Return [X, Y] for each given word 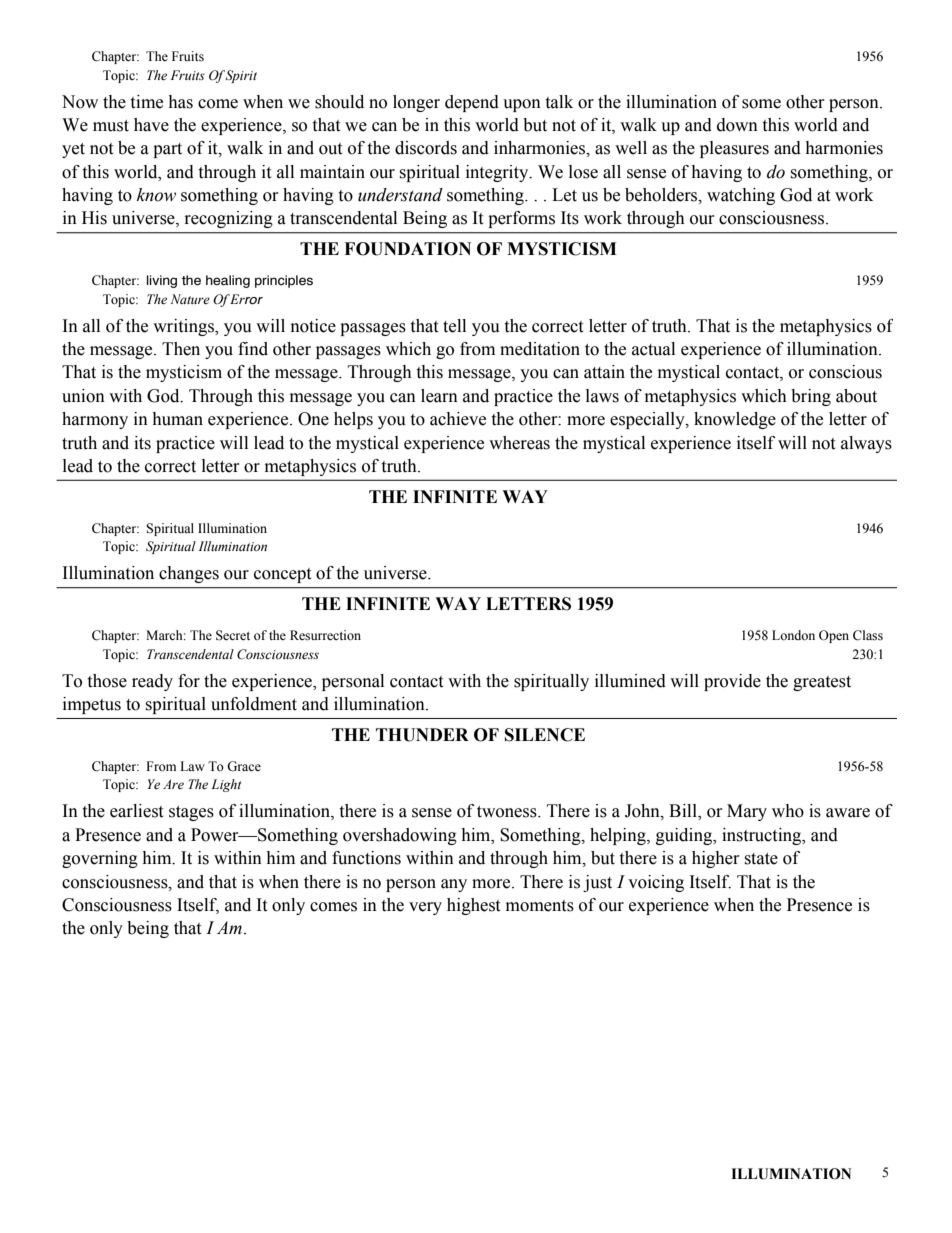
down [737, 125]
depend [472, 103]
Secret [233, 635]
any [454, 885]
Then [181, 349]
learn [439, 396]
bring [811, 397]
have [151, 125]
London [793, 635]
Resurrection [325, 635]
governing [100, 859]
